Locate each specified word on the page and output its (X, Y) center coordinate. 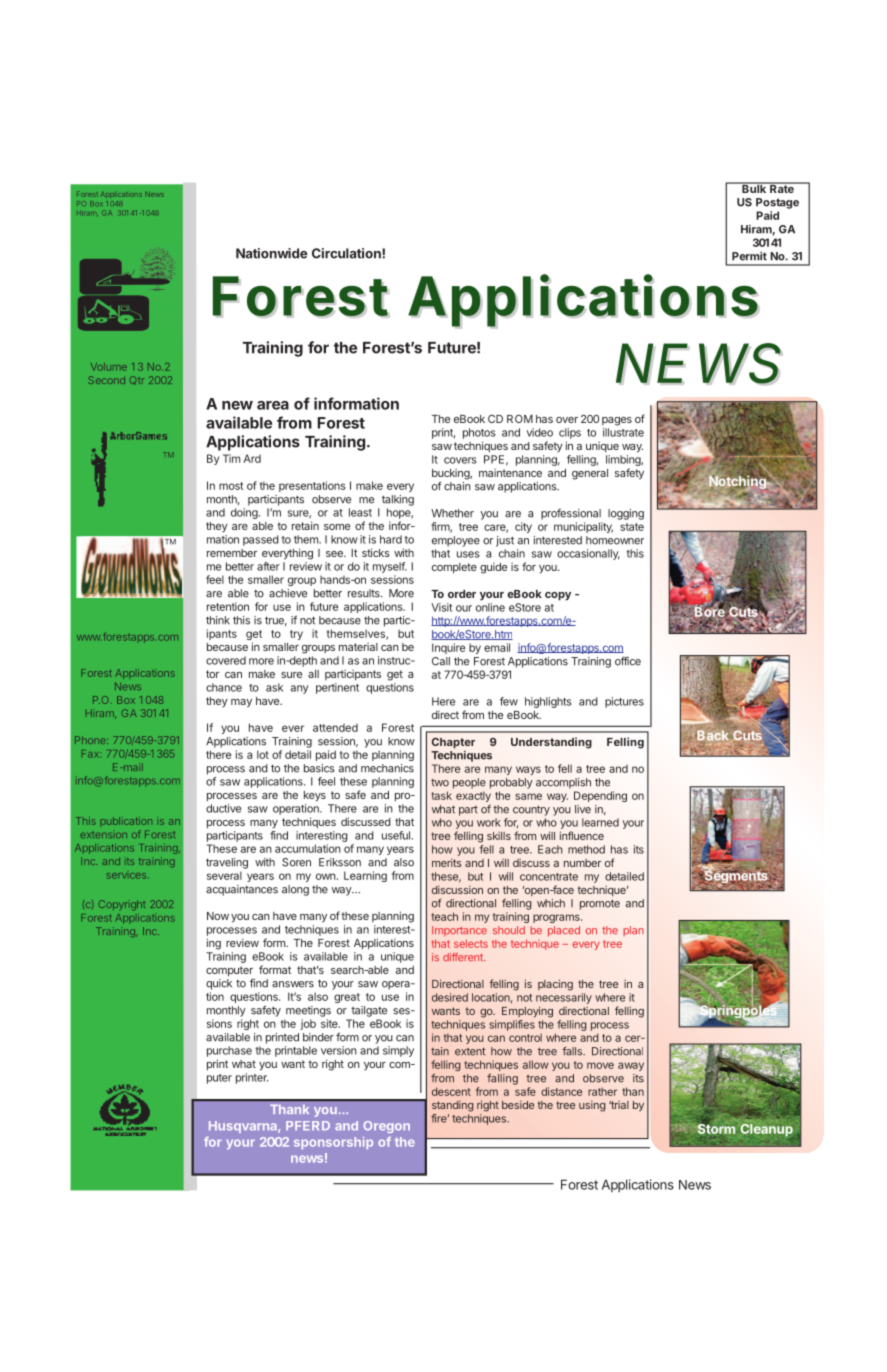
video (540, 432)
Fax (91, 754)
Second (107, 380)
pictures (624, 702)
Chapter (453, 743)
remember (232, 553)
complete (454, 568)
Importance (459, 931)
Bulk (754, 187)
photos (479, 433)
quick (219, 984)
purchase (229, 1051)
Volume (109, 367)
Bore (709, 612)
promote (600, 904)
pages (617, 421)
